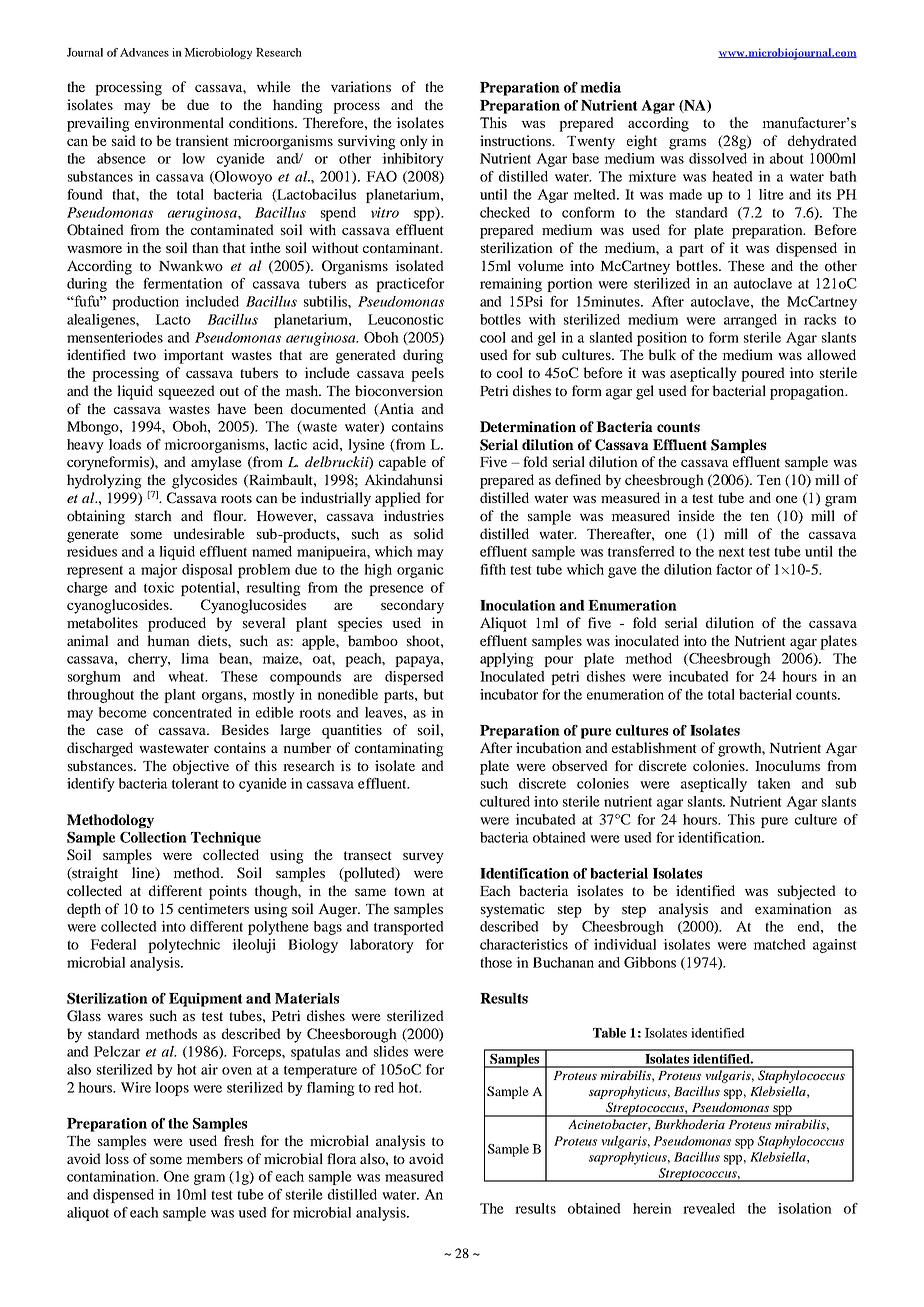  Describe the element at coordinates (177, 624) in the page. I see `produced` at that location.
